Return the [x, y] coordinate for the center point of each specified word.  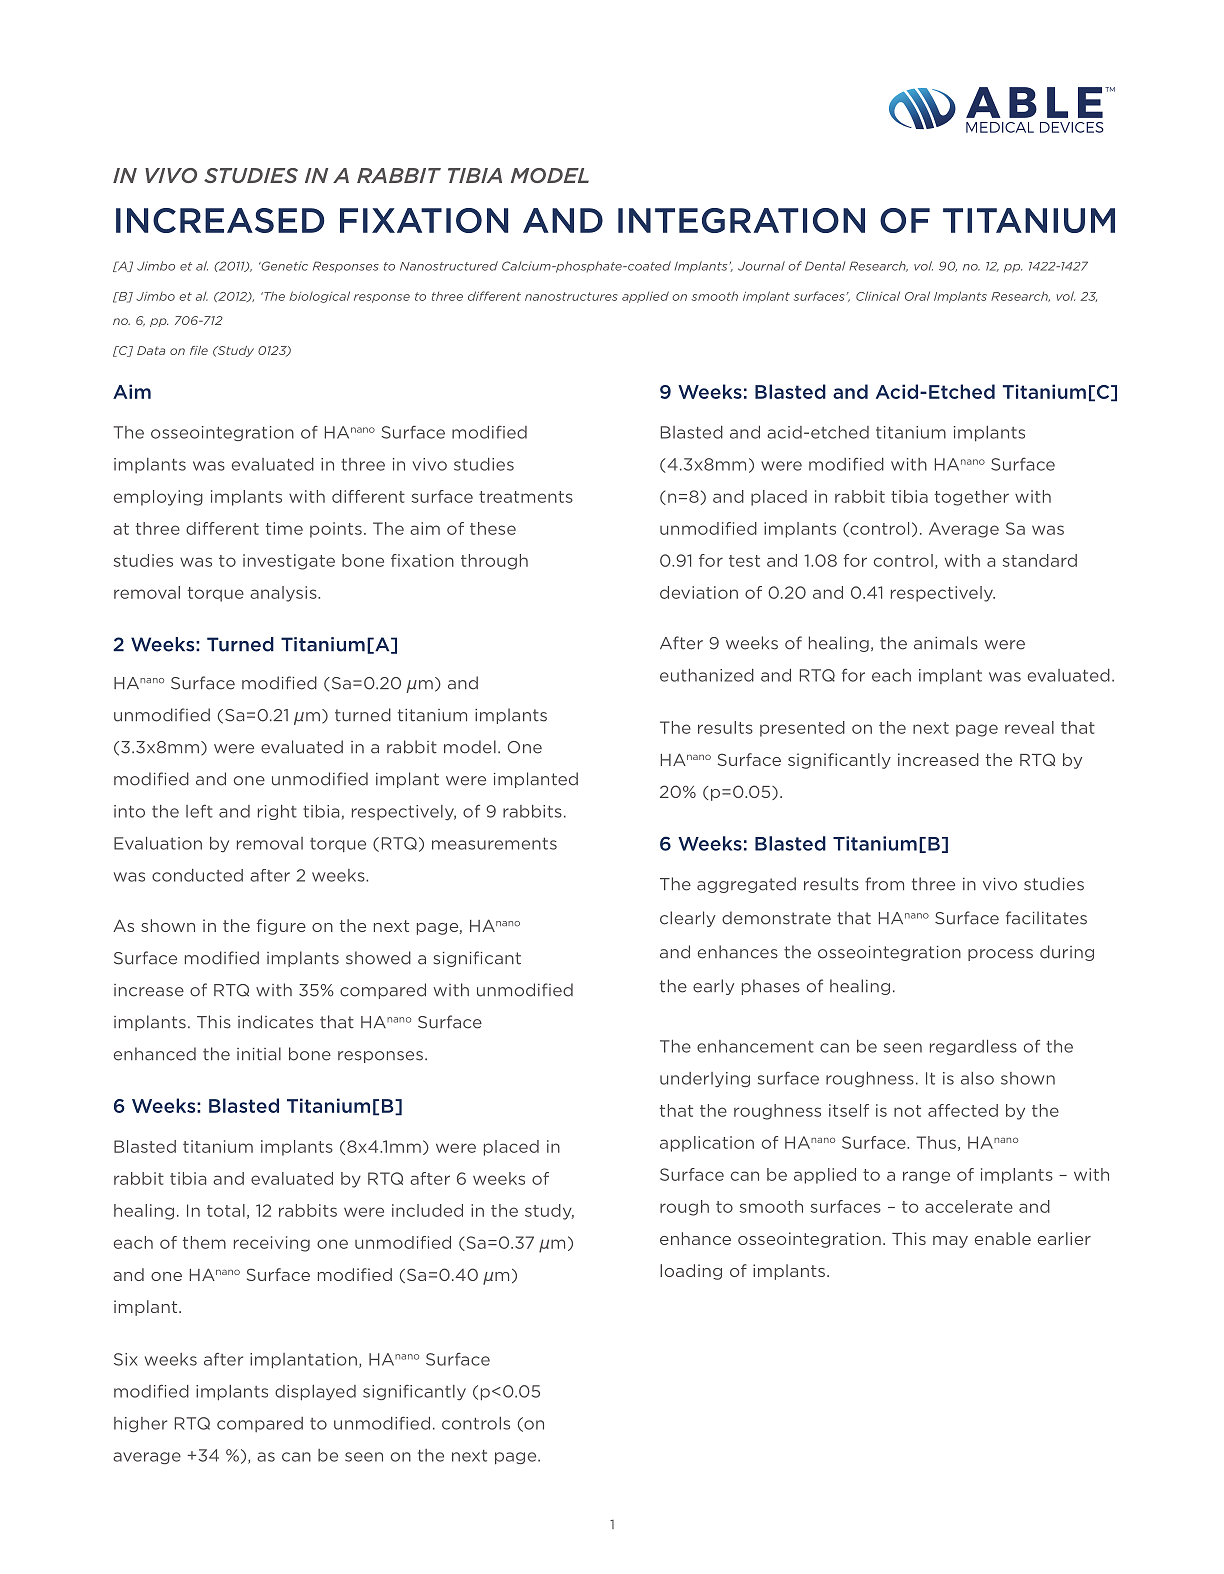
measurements [494, 844]
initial [259, 1054]
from [884, 884]
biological [319, 297]
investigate [289, 562]
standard [1040, 560]
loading [691, 1272]
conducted [197, 875]
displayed [315, 1393]
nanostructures [571, 296]
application [707, 1144]
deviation [699, 592]
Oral [917, 296]
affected [963, 1110]
